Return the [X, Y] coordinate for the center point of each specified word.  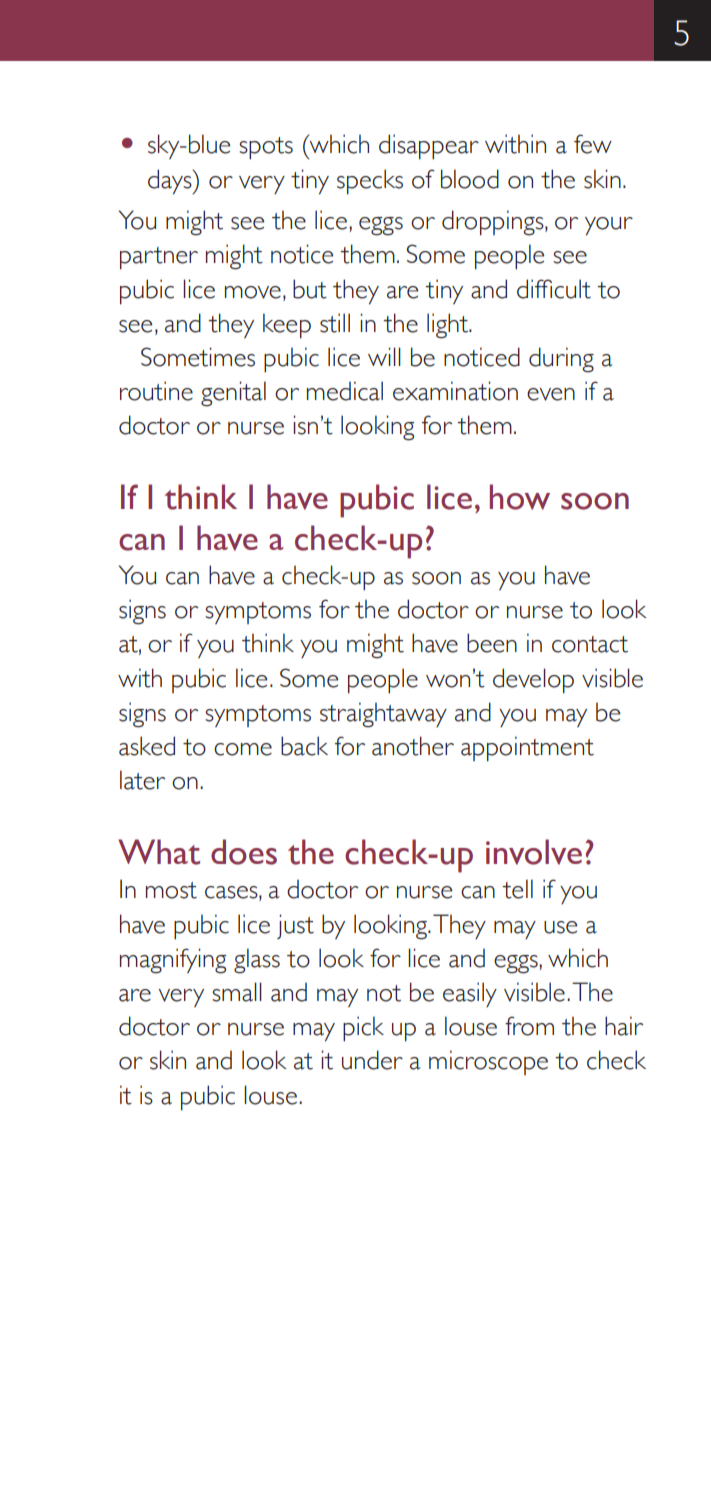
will [384, 356]
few [593, 144]
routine [156, 391]
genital [233, 394]
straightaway [383, 715]
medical [345, 391]
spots [266, 148]
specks [370, 182]
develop [533, 681]
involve [534, 852]
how [520, 497]
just [295, 926]
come [243, 749]
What [159, 852]
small [237, 992]
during [561, 360]
